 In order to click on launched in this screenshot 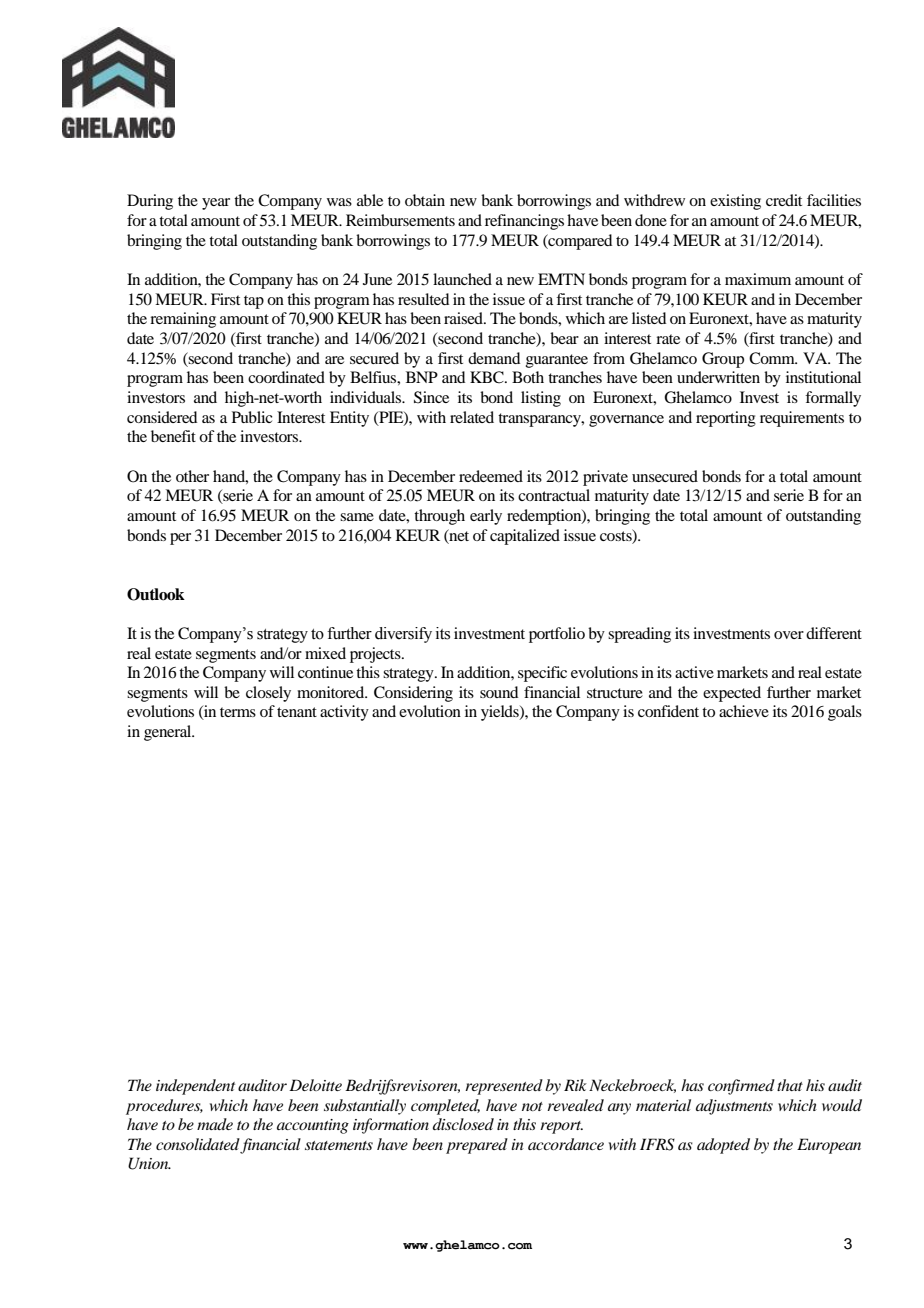, I will do `click(462, 279)`.
